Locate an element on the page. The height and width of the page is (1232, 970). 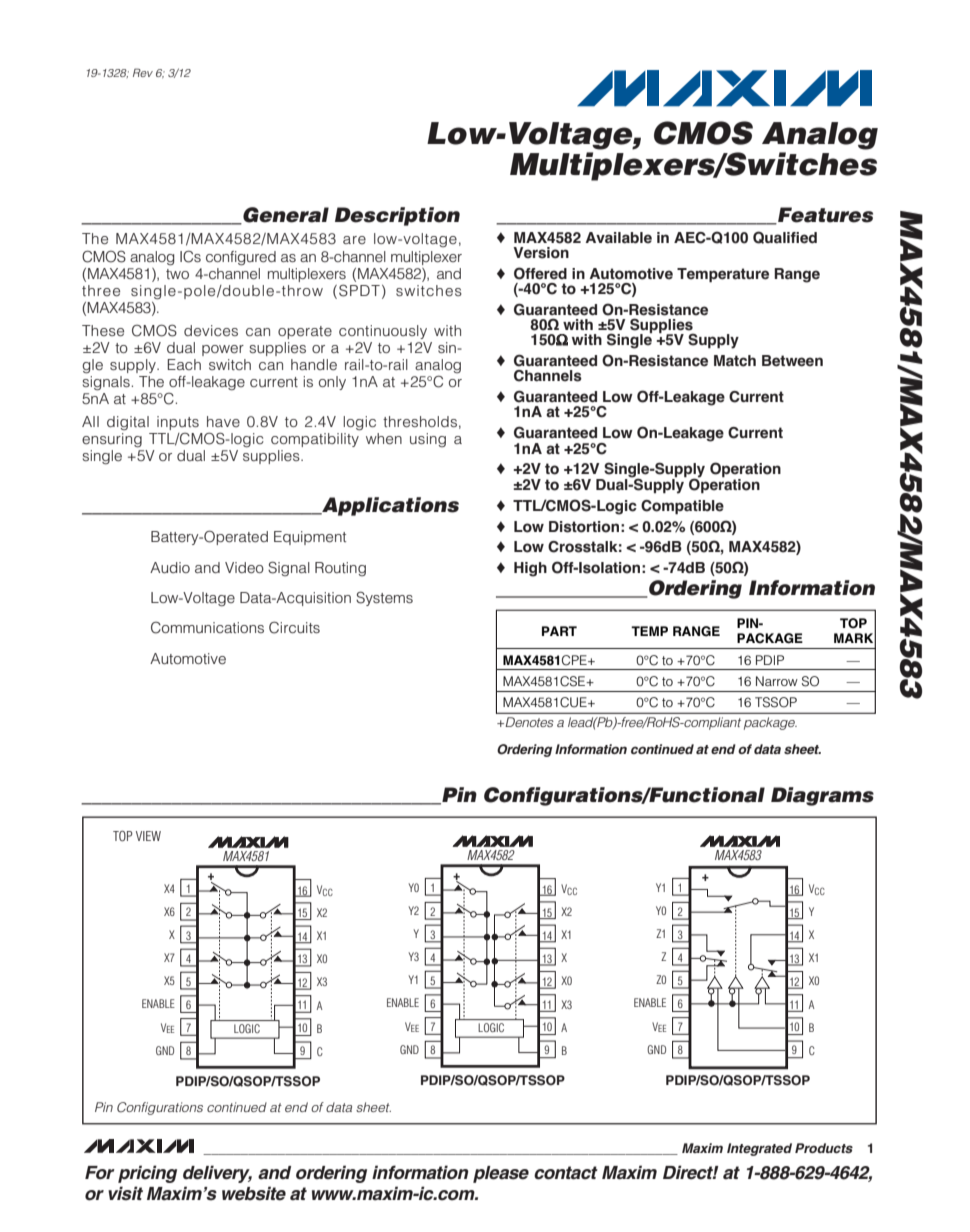
Match is located at coordinates (735, 361).
